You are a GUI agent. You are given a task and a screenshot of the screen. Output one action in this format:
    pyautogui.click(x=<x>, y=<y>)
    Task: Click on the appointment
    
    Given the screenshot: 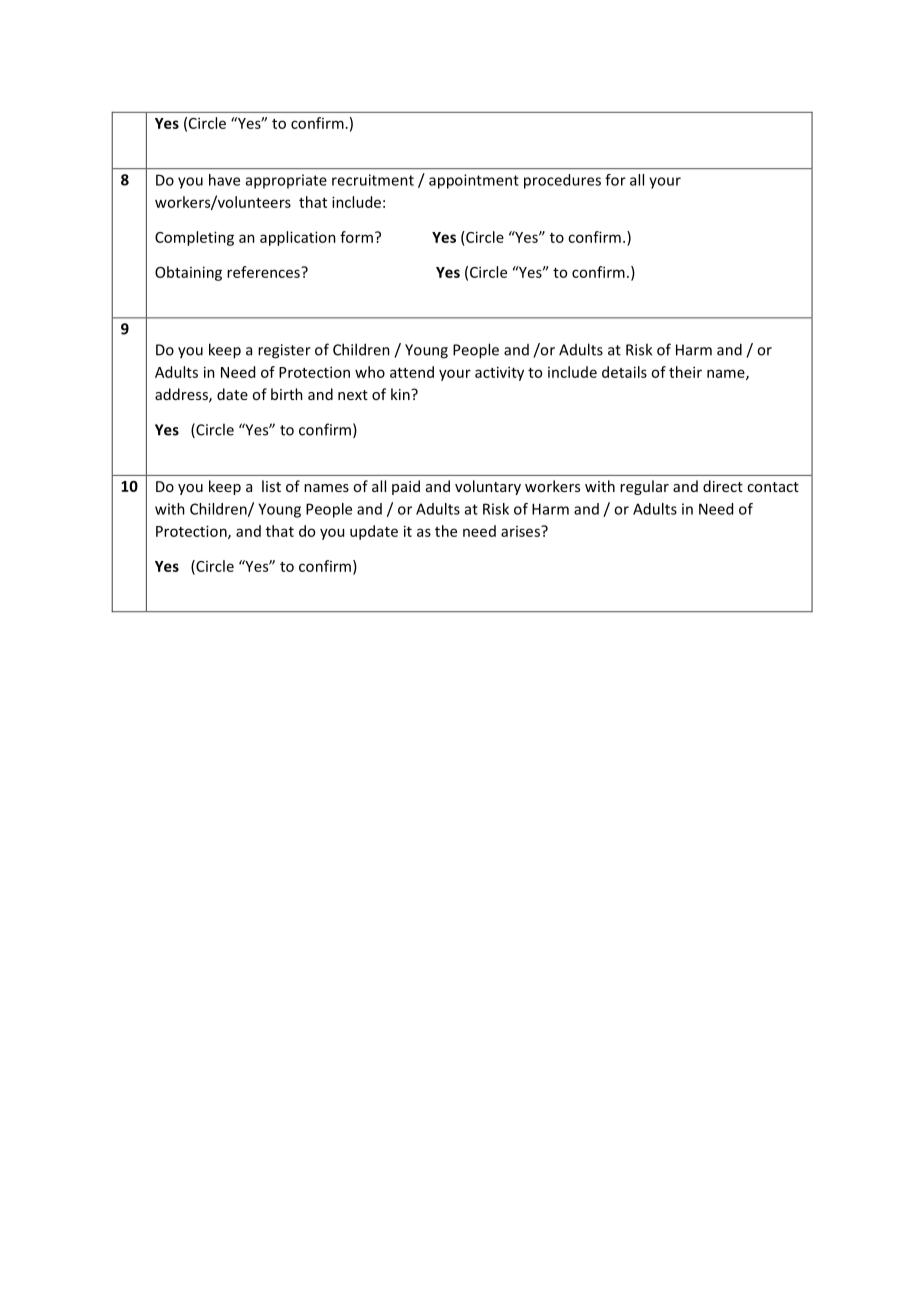 What is the action you would take?
    pyautogui.click(x=474, y=181)
